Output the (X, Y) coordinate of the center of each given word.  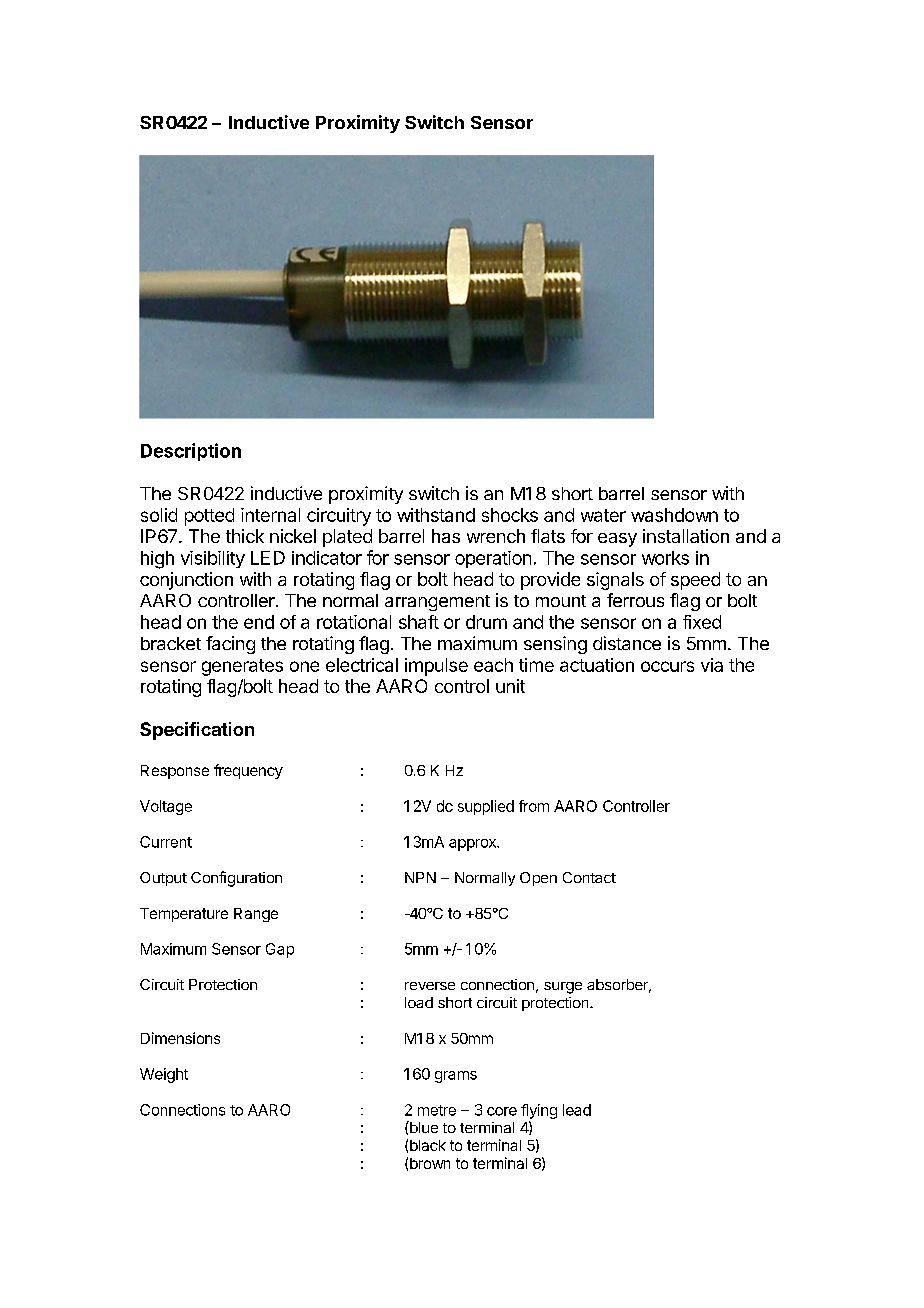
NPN (420, 877)
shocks (510, 515)
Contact (589, 877)
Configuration (236, 879)
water (603, 515)
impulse (436, 667)
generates (242, 667)
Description (191, 452)
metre (437, 1110)
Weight (164, 1075)
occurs (667, 666)
